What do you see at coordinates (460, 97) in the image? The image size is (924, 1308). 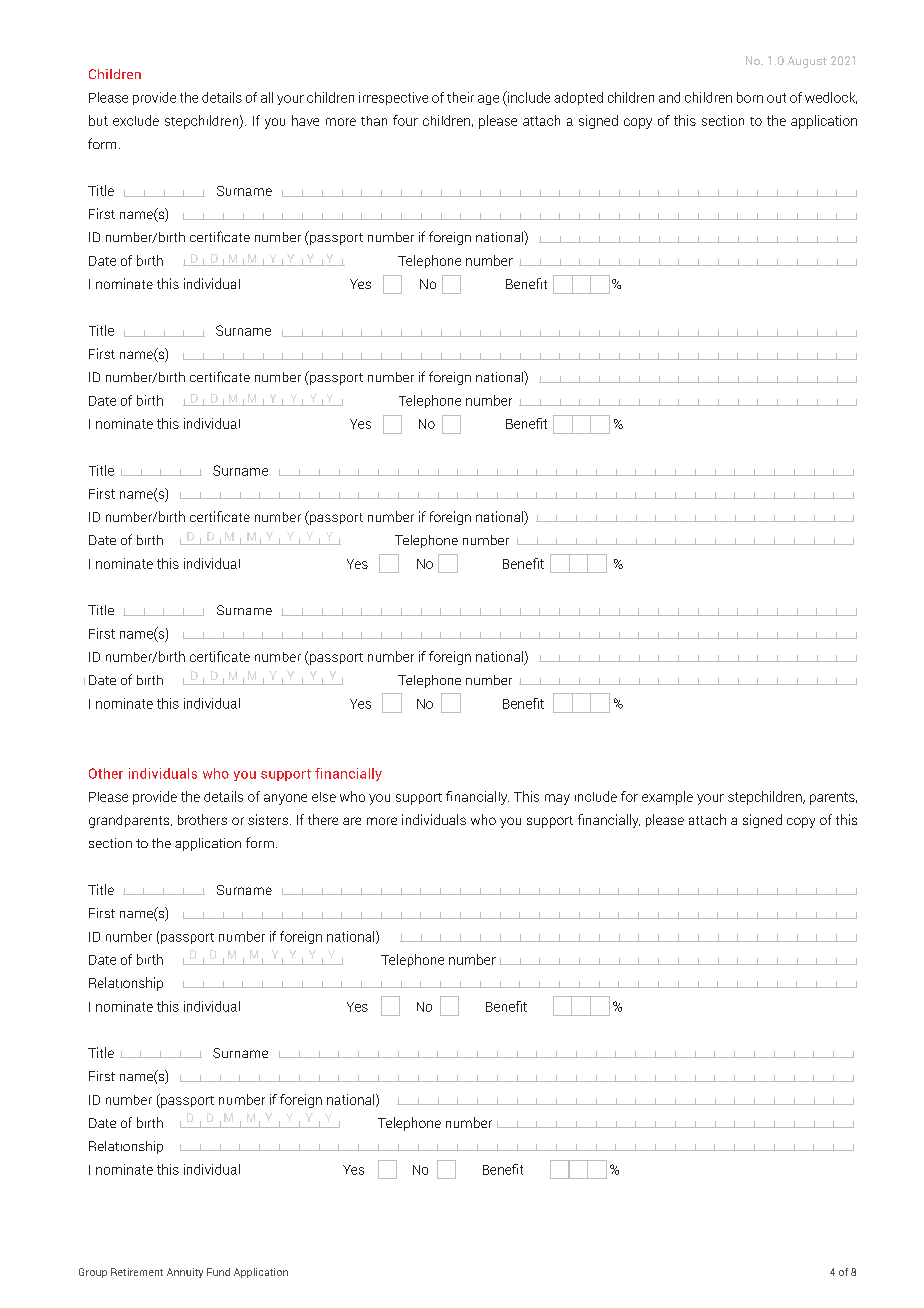 I see `their` at bounding box center [460, 97].
